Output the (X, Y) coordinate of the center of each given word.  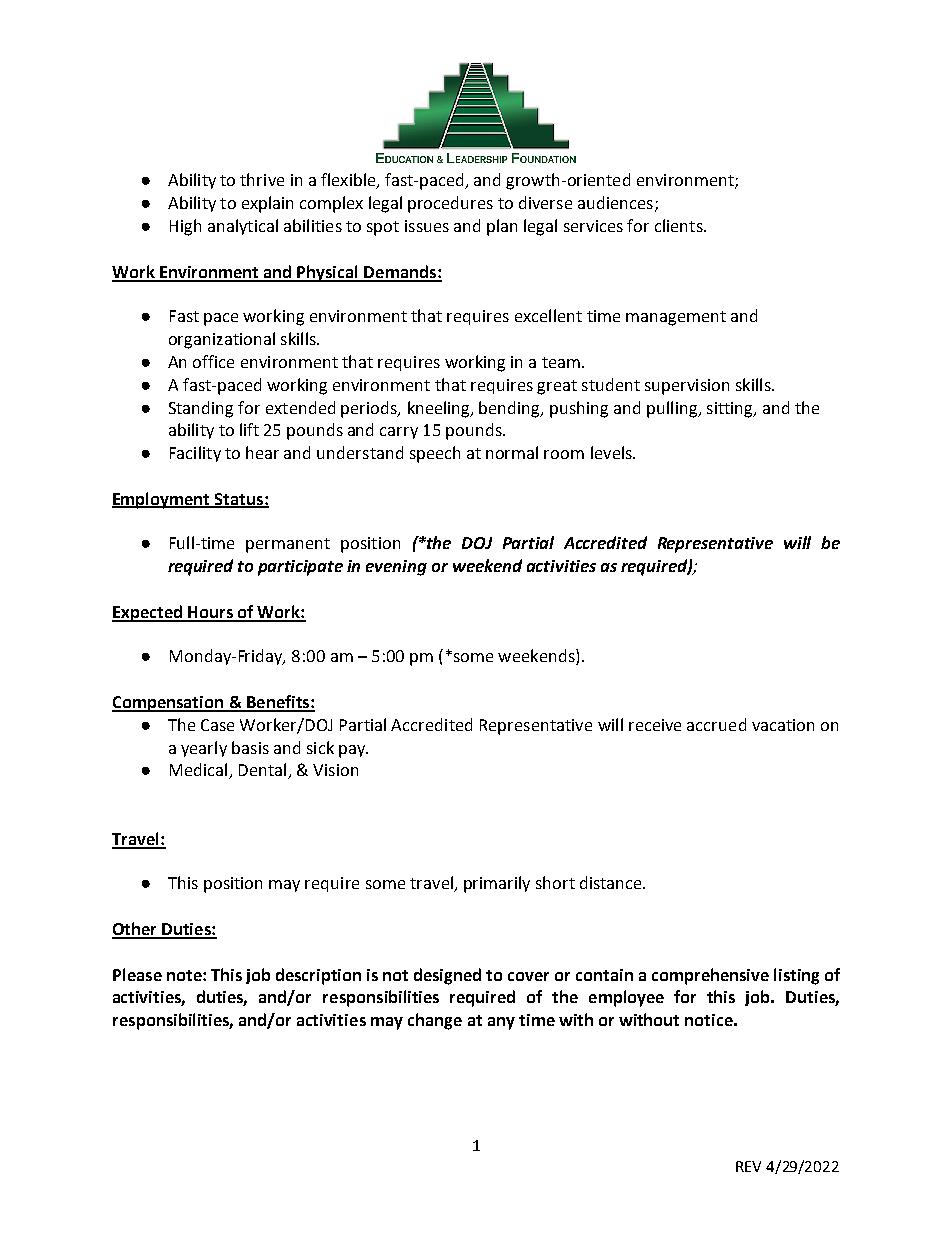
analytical (243, 227)
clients (680, 225)
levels (612, 452)
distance (612, 882)
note (185, 975)
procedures (450, 204)
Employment (162, 500)
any (501, 1023)
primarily (497, 884)
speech (435, 454)
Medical (200, 771)
